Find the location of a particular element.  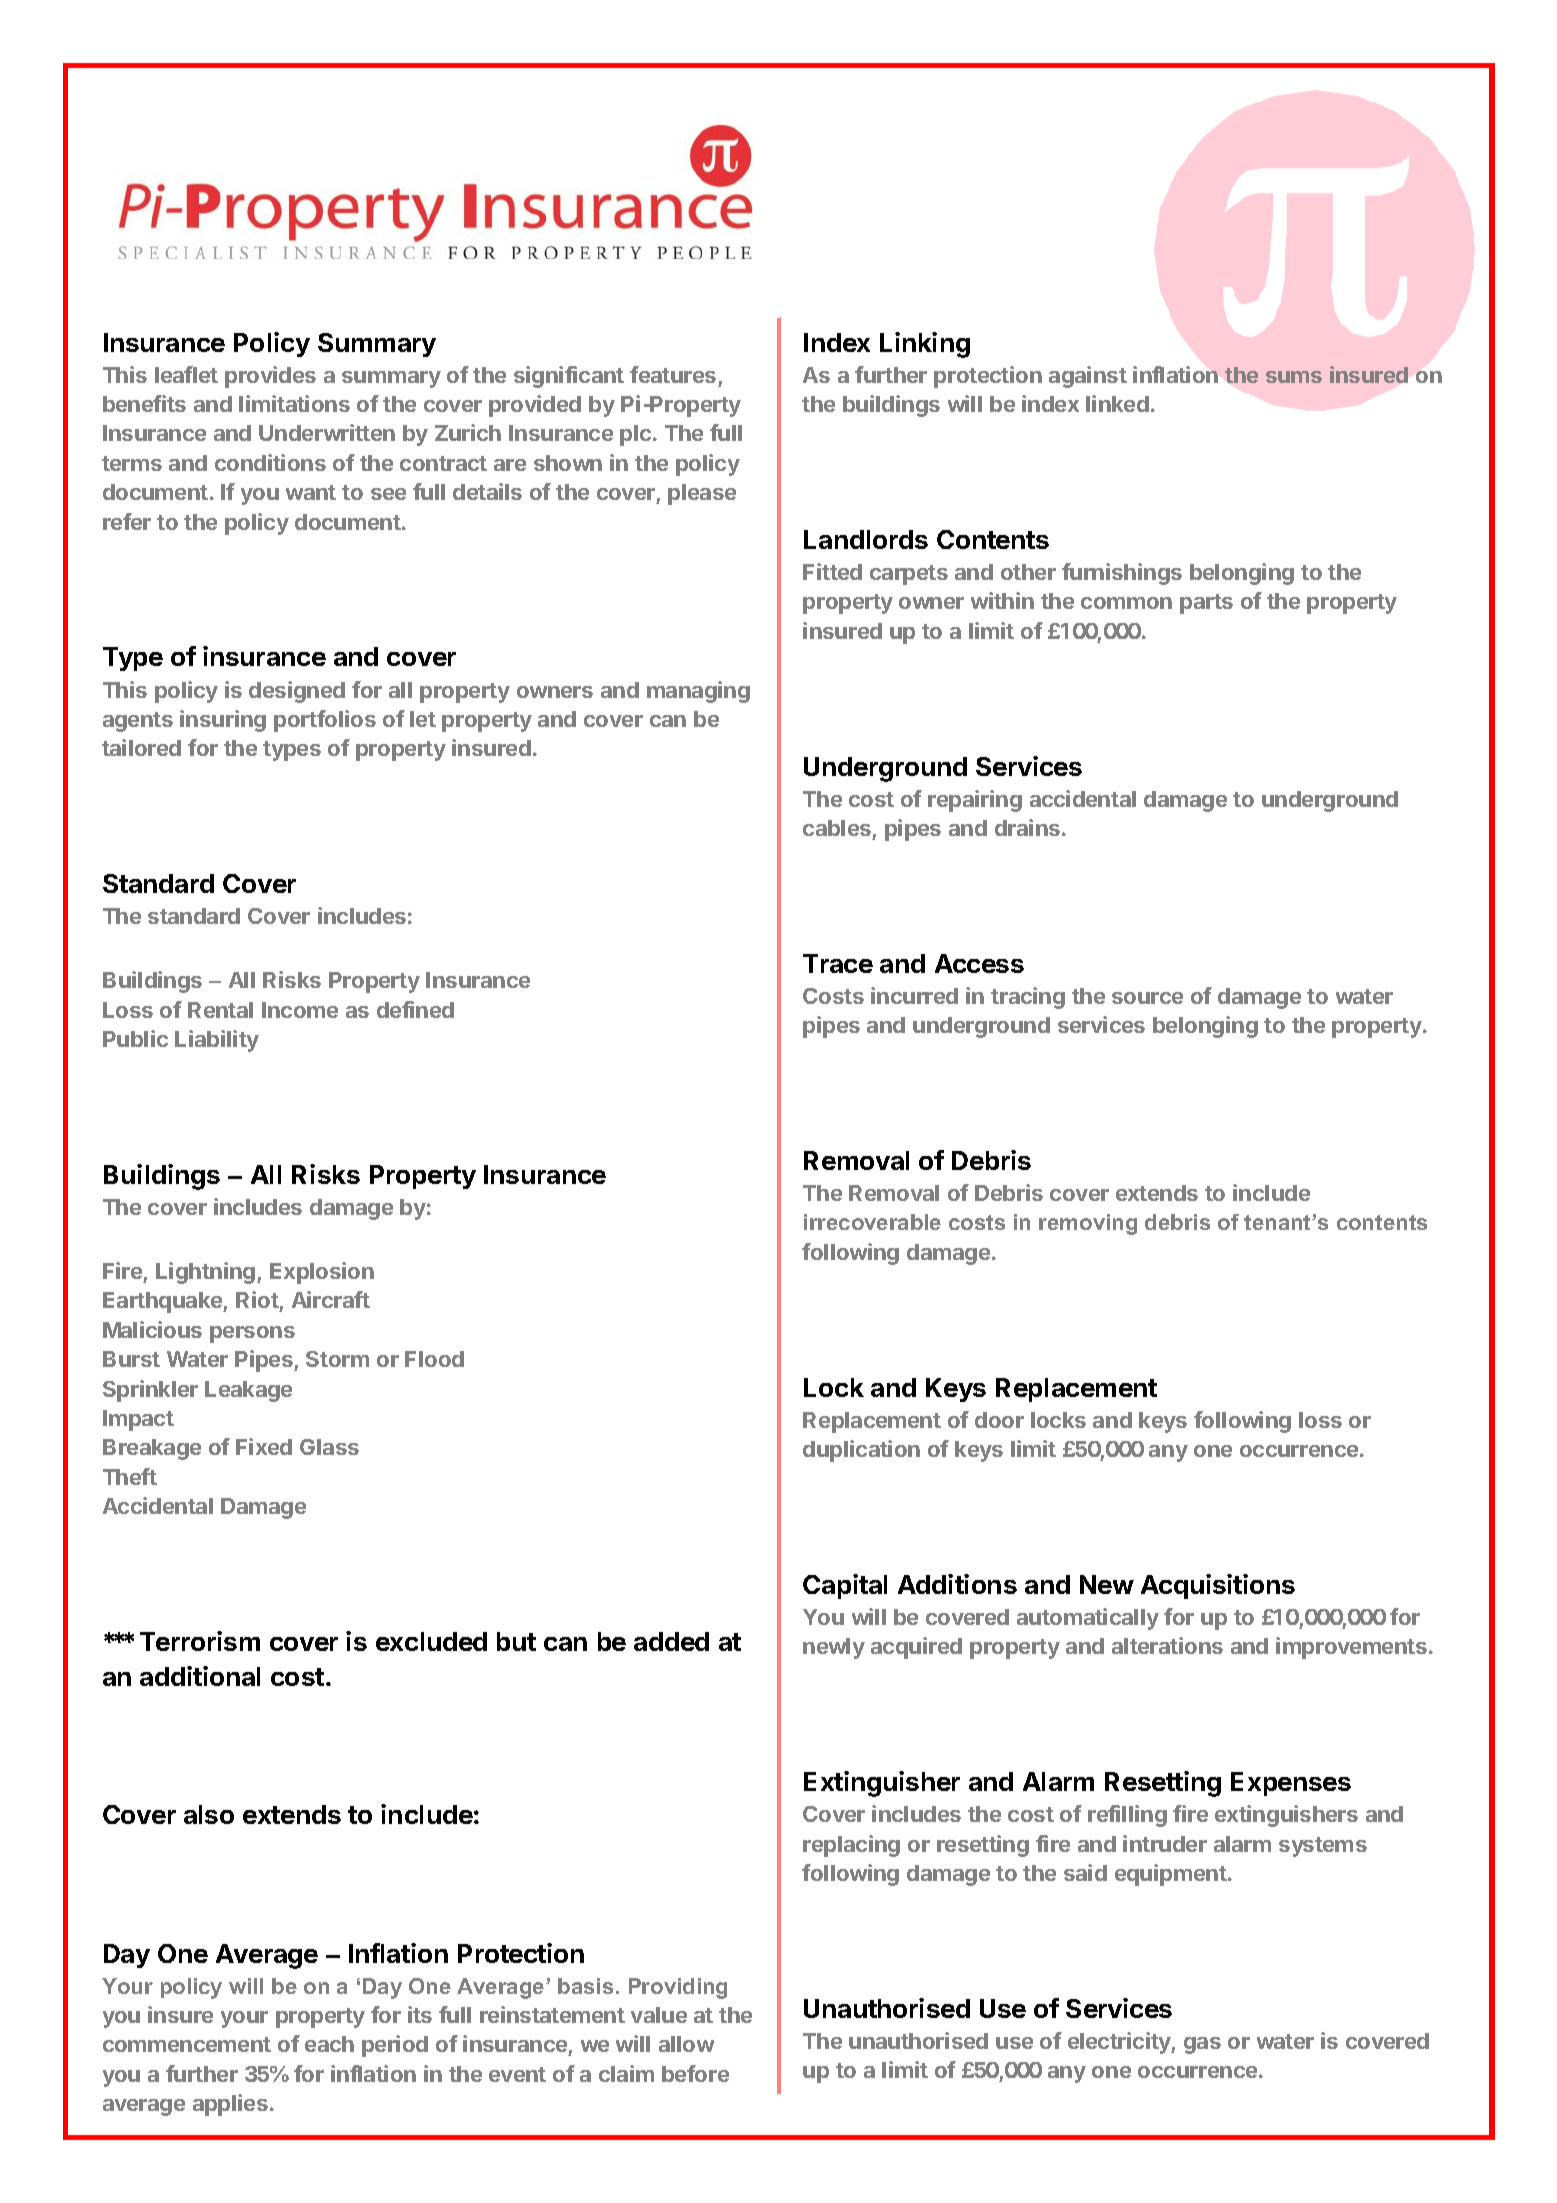

duplication is located at coordinates (861, 1451).
